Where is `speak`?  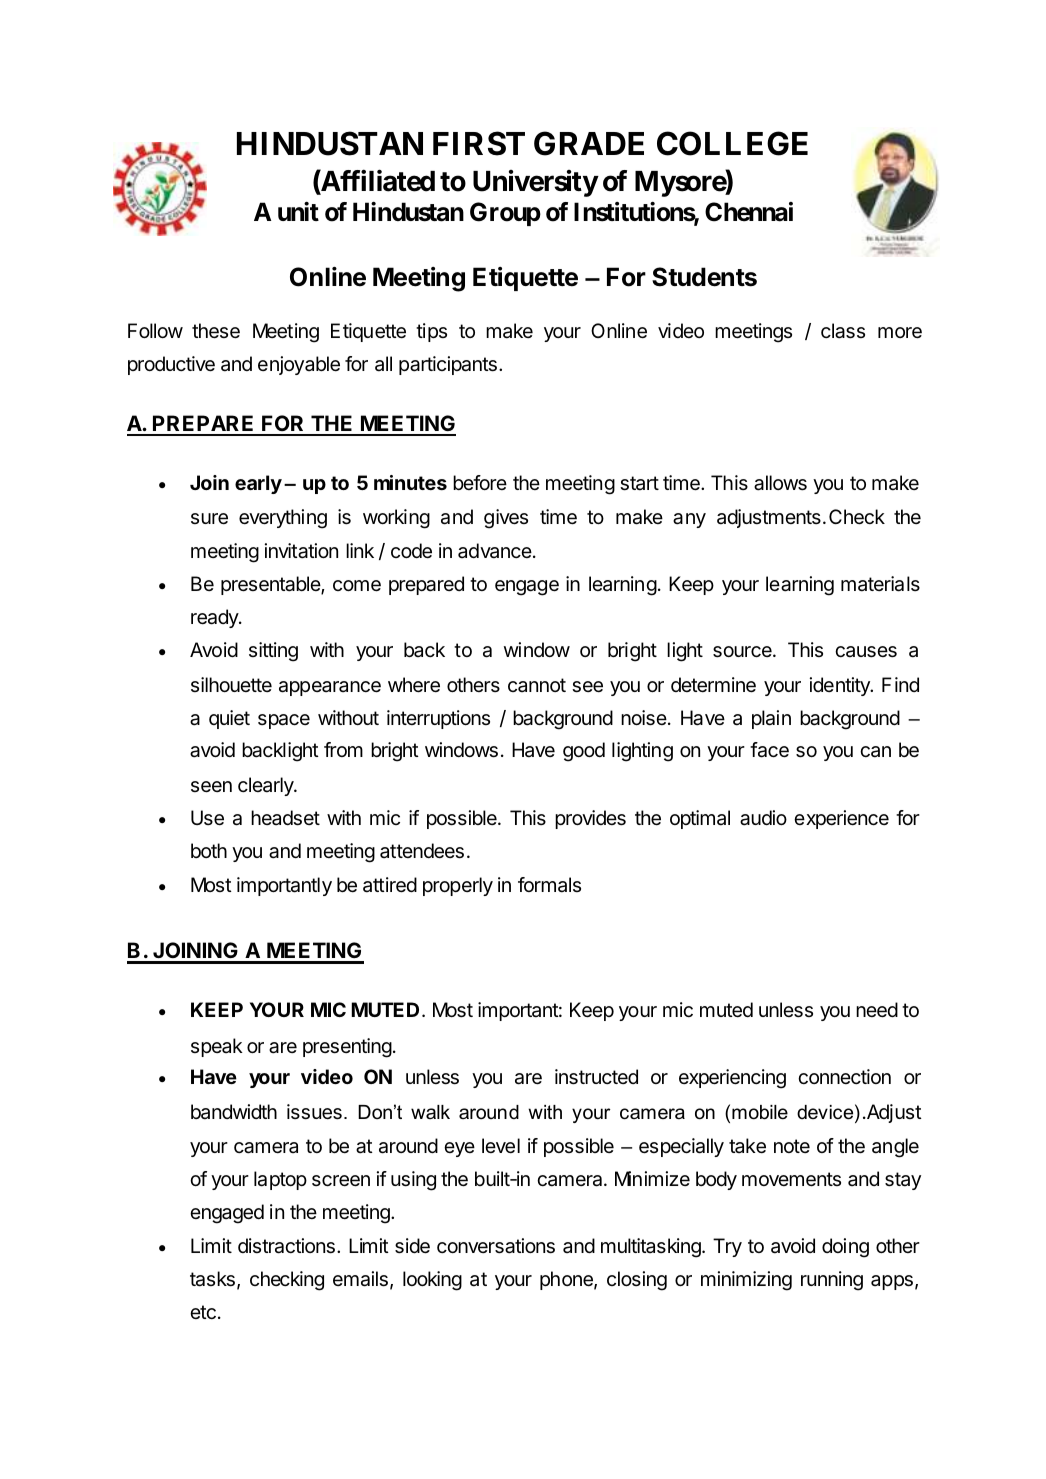 speak is located at coordinates (217, 1047).
